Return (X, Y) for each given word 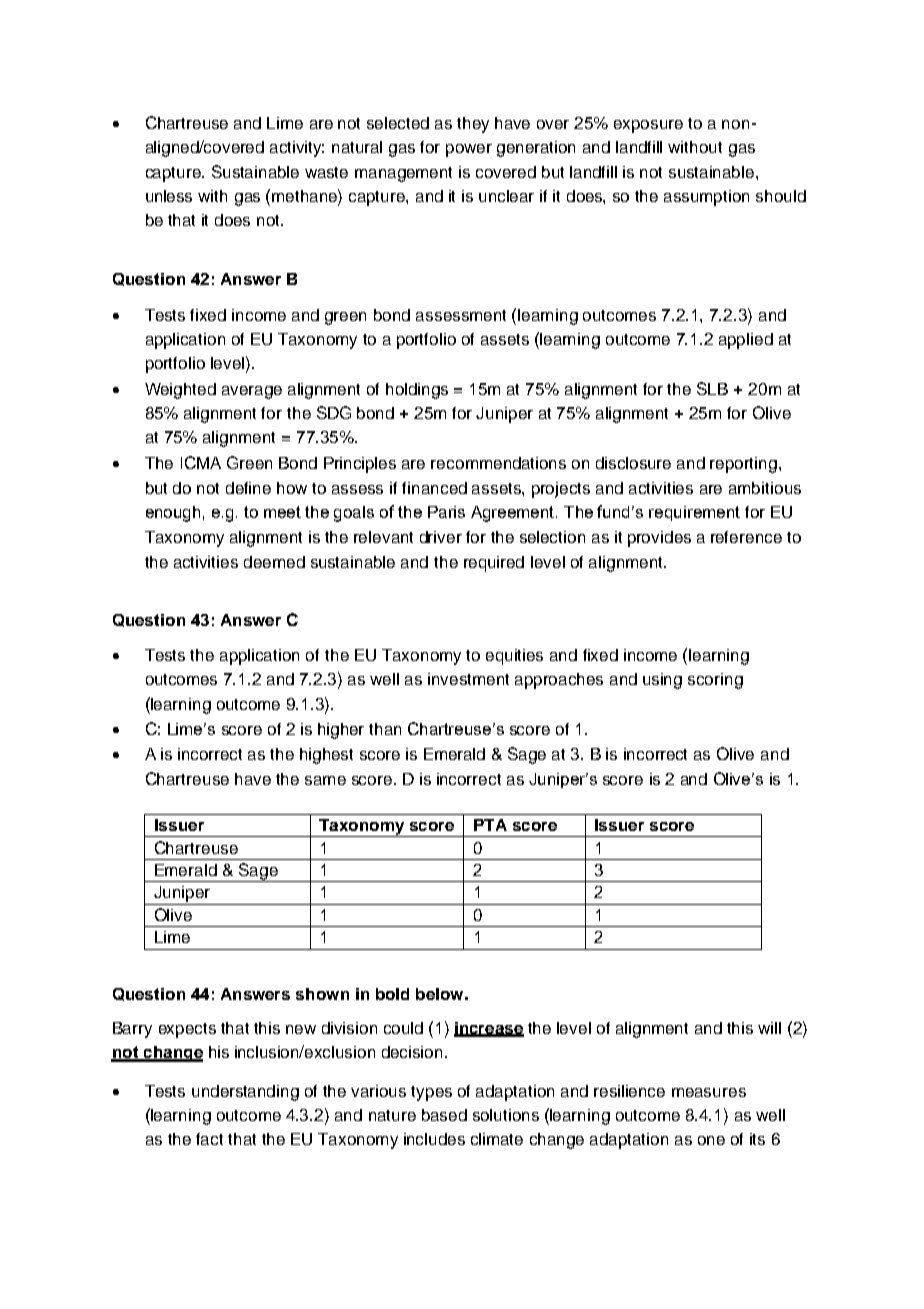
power (469, 150)
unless (169, 196)
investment (468, 679)
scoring (715, 681)
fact (209, 1139)
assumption (706, 198)
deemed (274, 562)
